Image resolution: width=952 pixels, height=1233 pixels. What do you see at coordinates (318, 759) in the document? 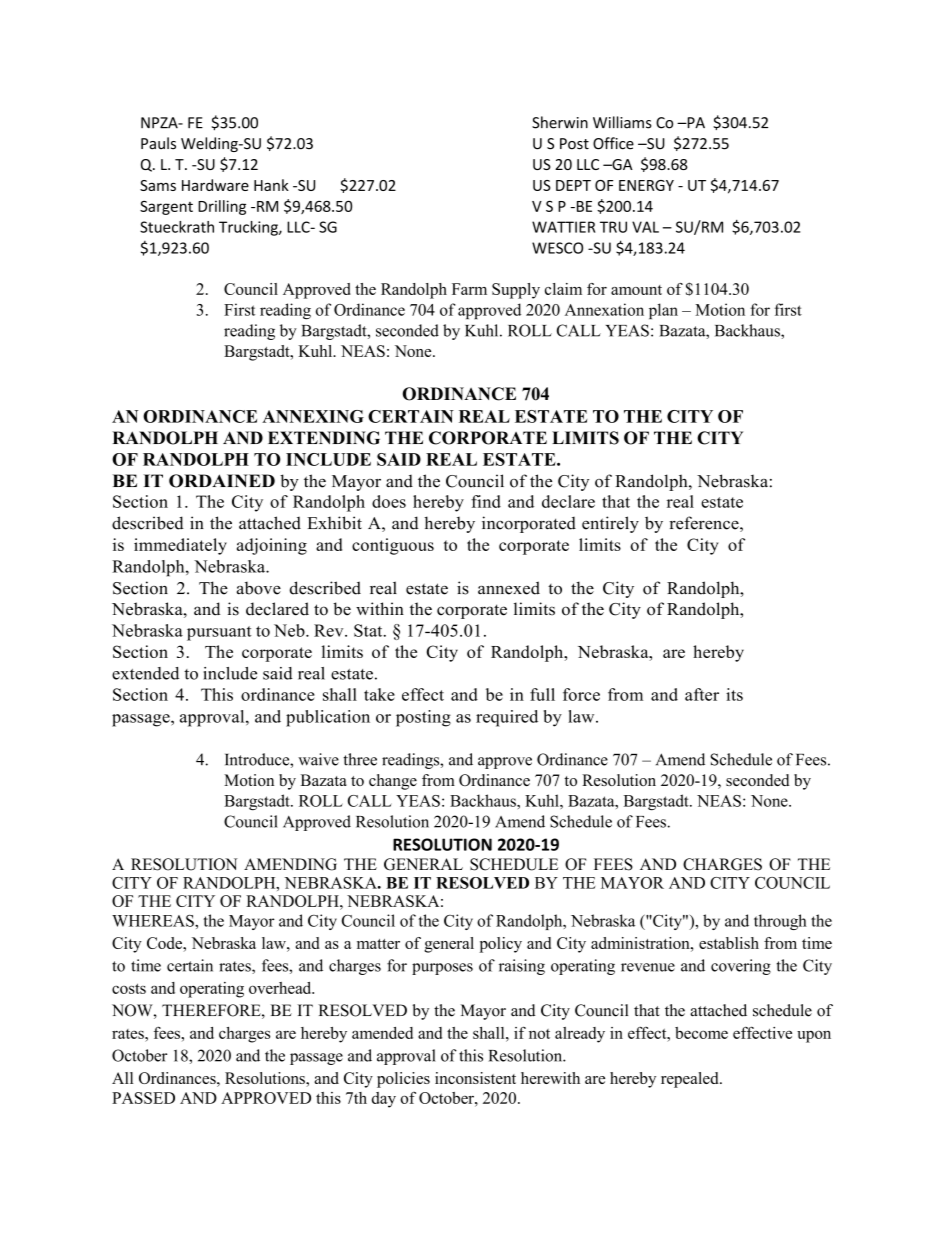
I see `waive` at bounding box center [318, 759].
